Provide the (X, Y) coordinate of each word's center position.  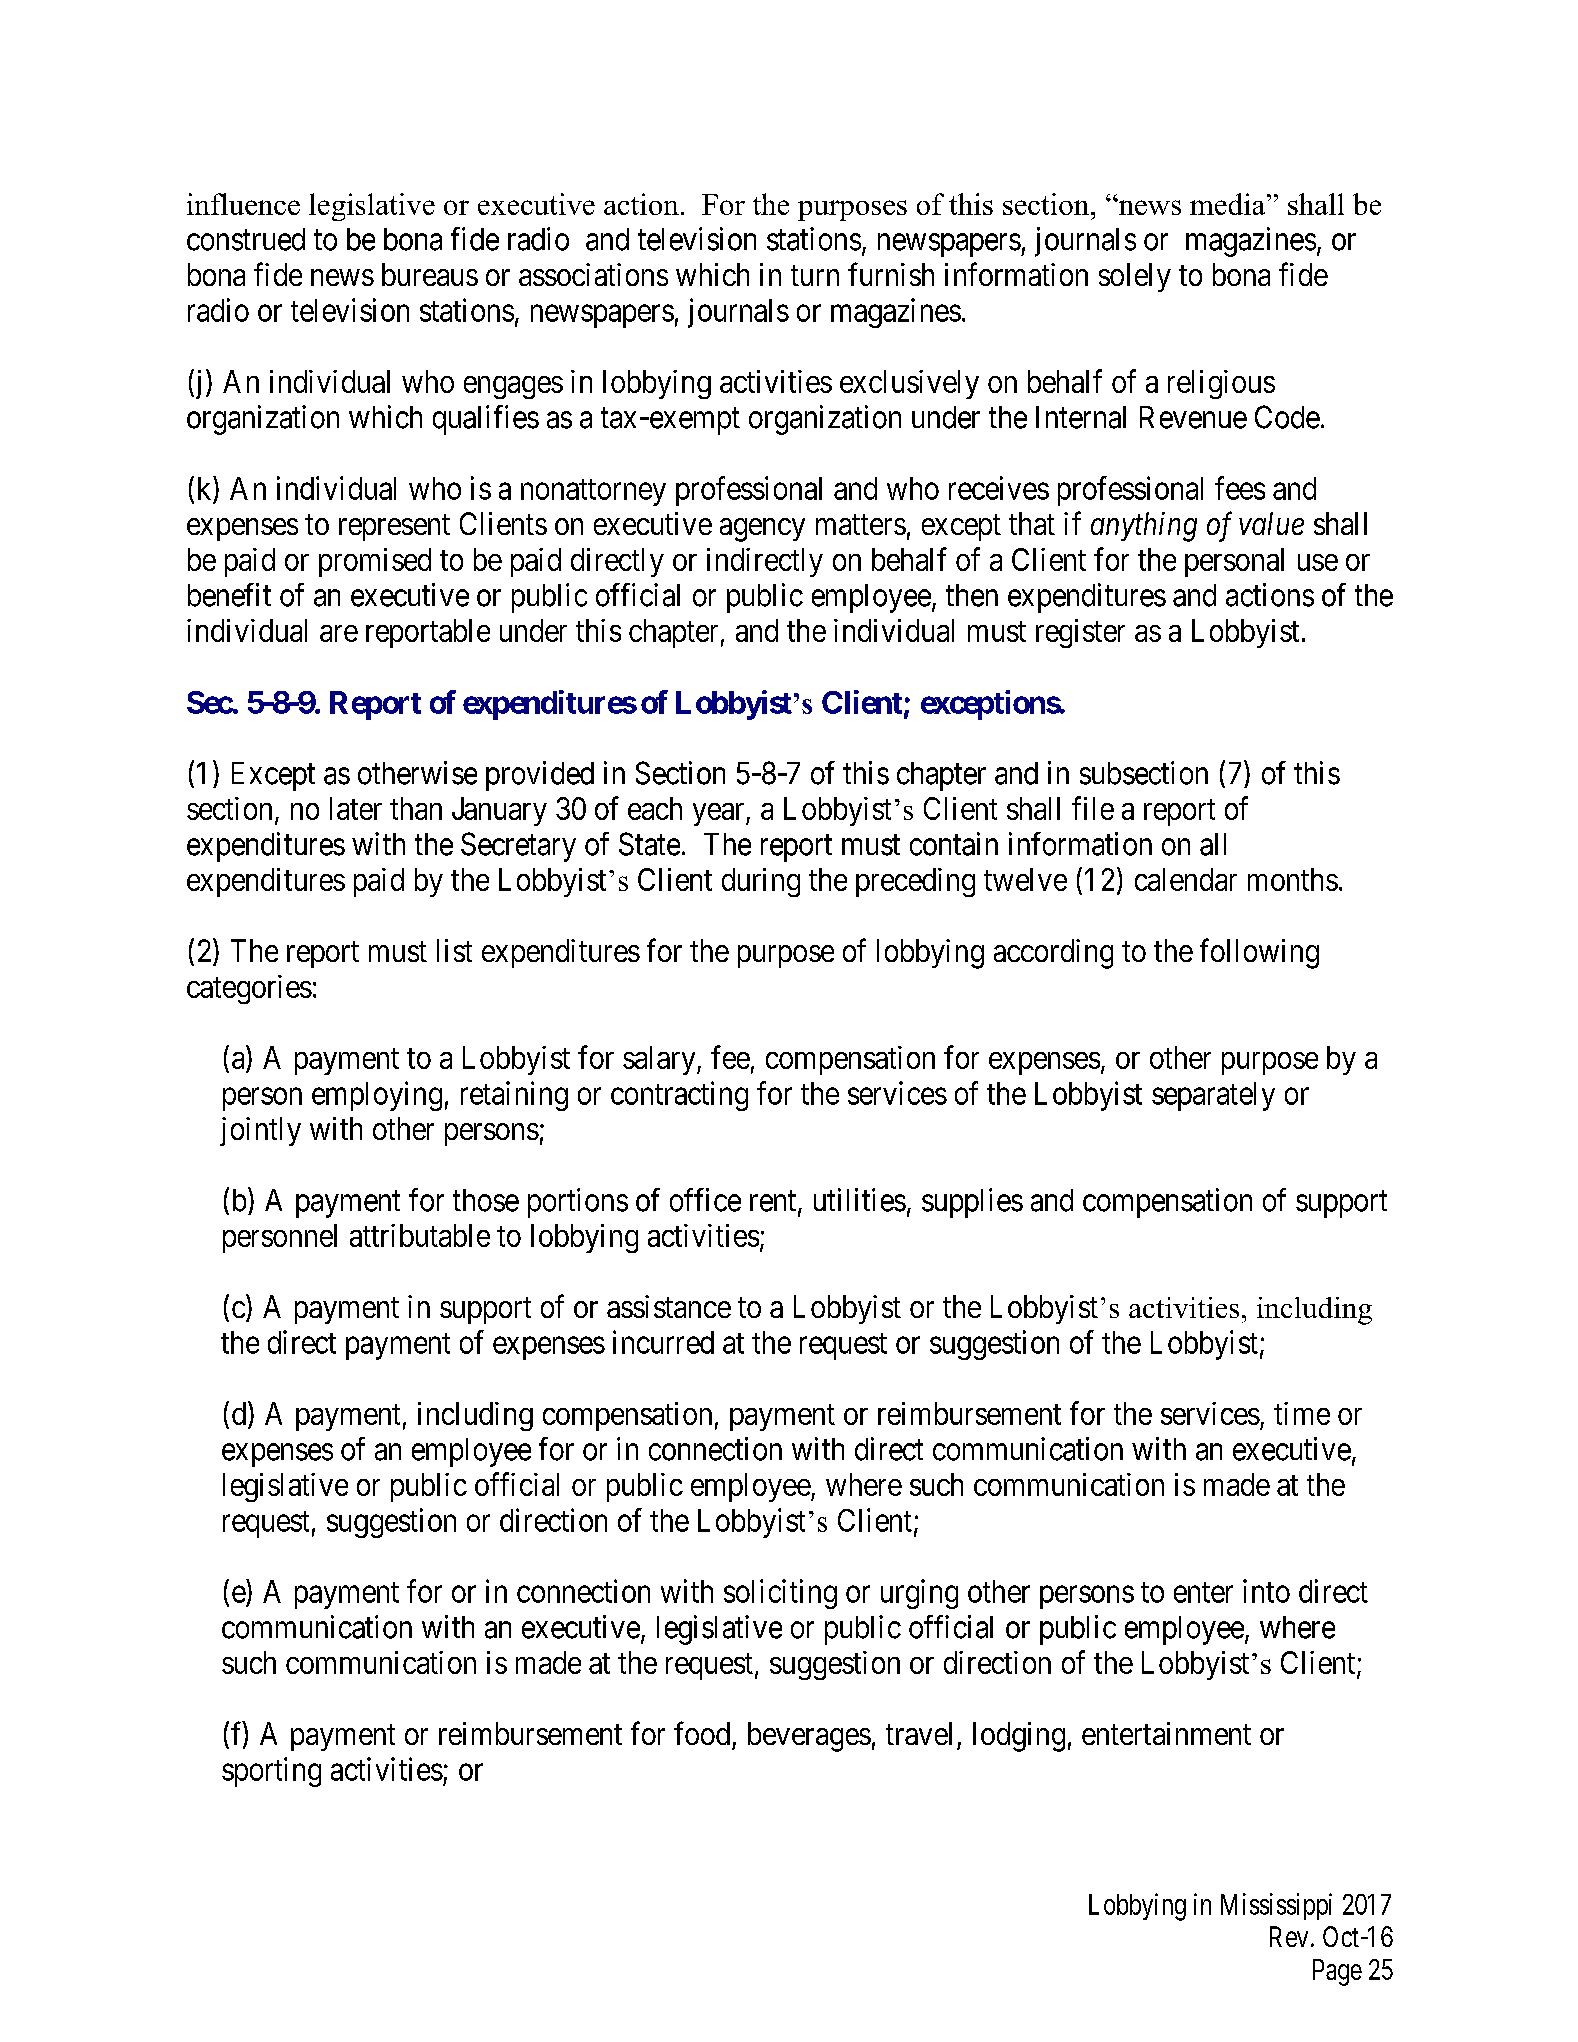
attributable (420, 1235)
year (720, 814)
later (356, 808)
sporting (271, 1772)
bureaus (430, 274)
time (1302, 1413)
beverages (809, 1737)
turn (815, 276)
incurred (663, 1342)
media (1229, 204)
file (1093, 808)
